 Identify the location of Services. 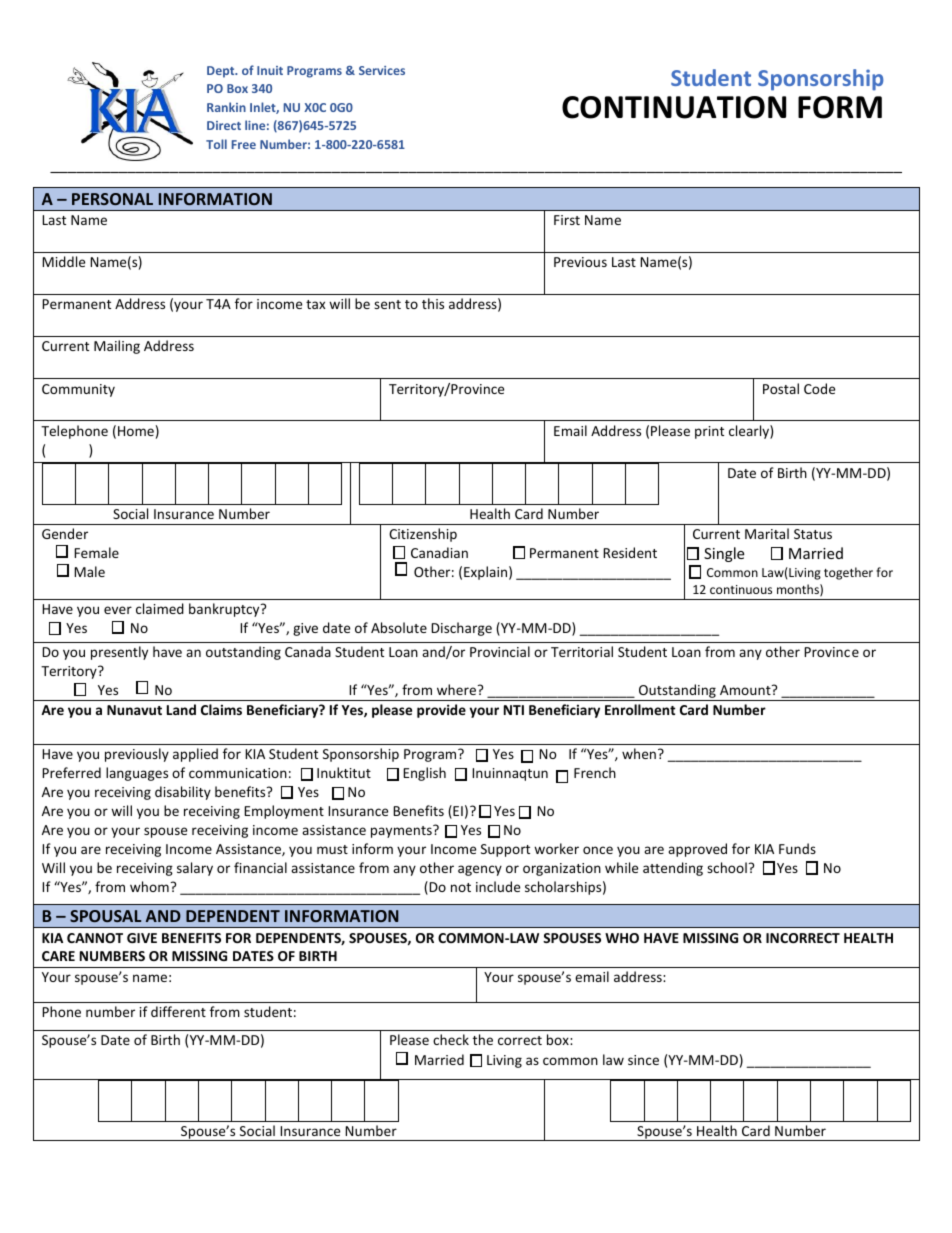
(382, 70).
